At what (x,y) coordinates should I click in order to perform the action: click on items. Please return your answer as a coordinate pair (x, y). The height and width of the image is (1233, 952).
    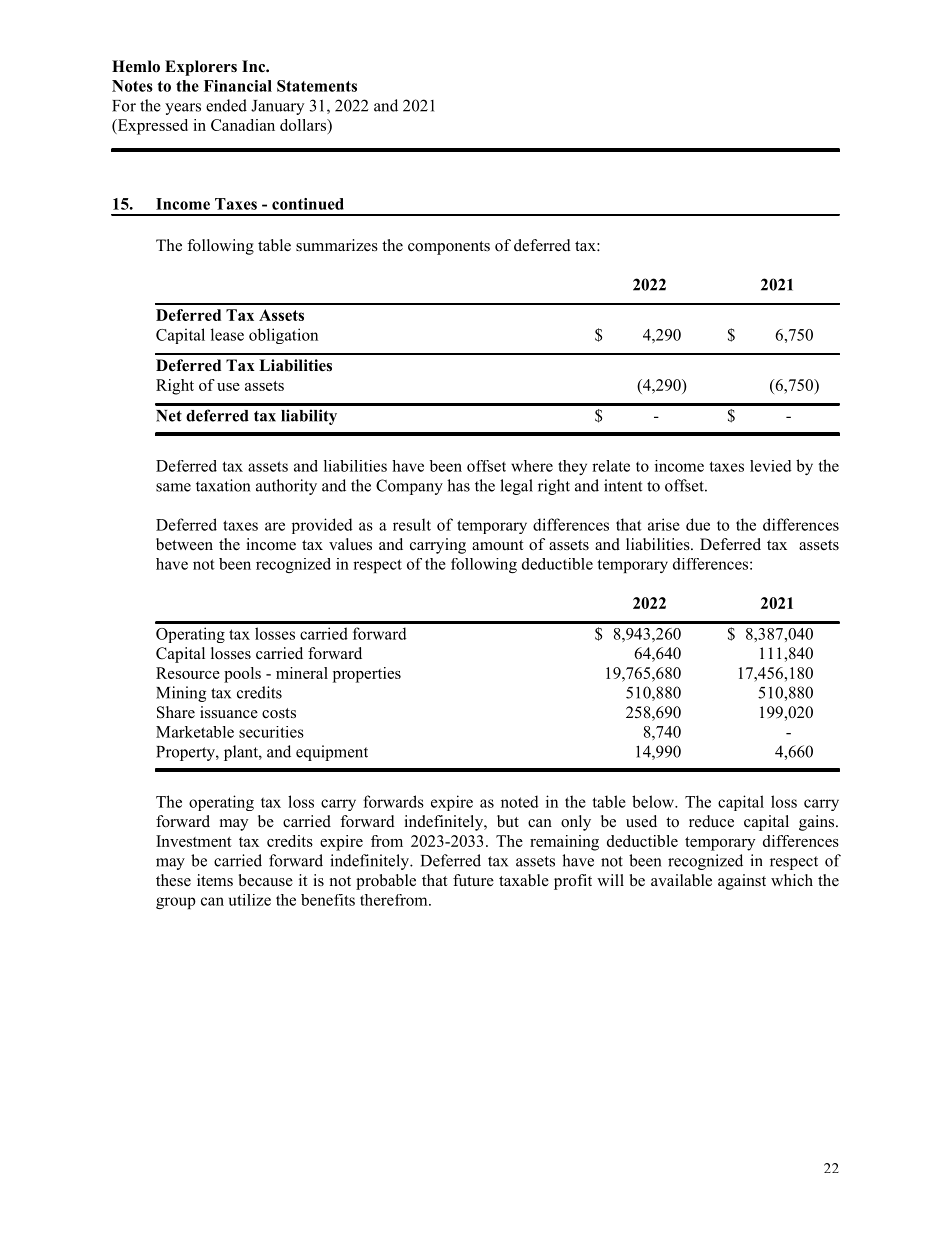
    Looking at the image, I should click on (215, 880).
